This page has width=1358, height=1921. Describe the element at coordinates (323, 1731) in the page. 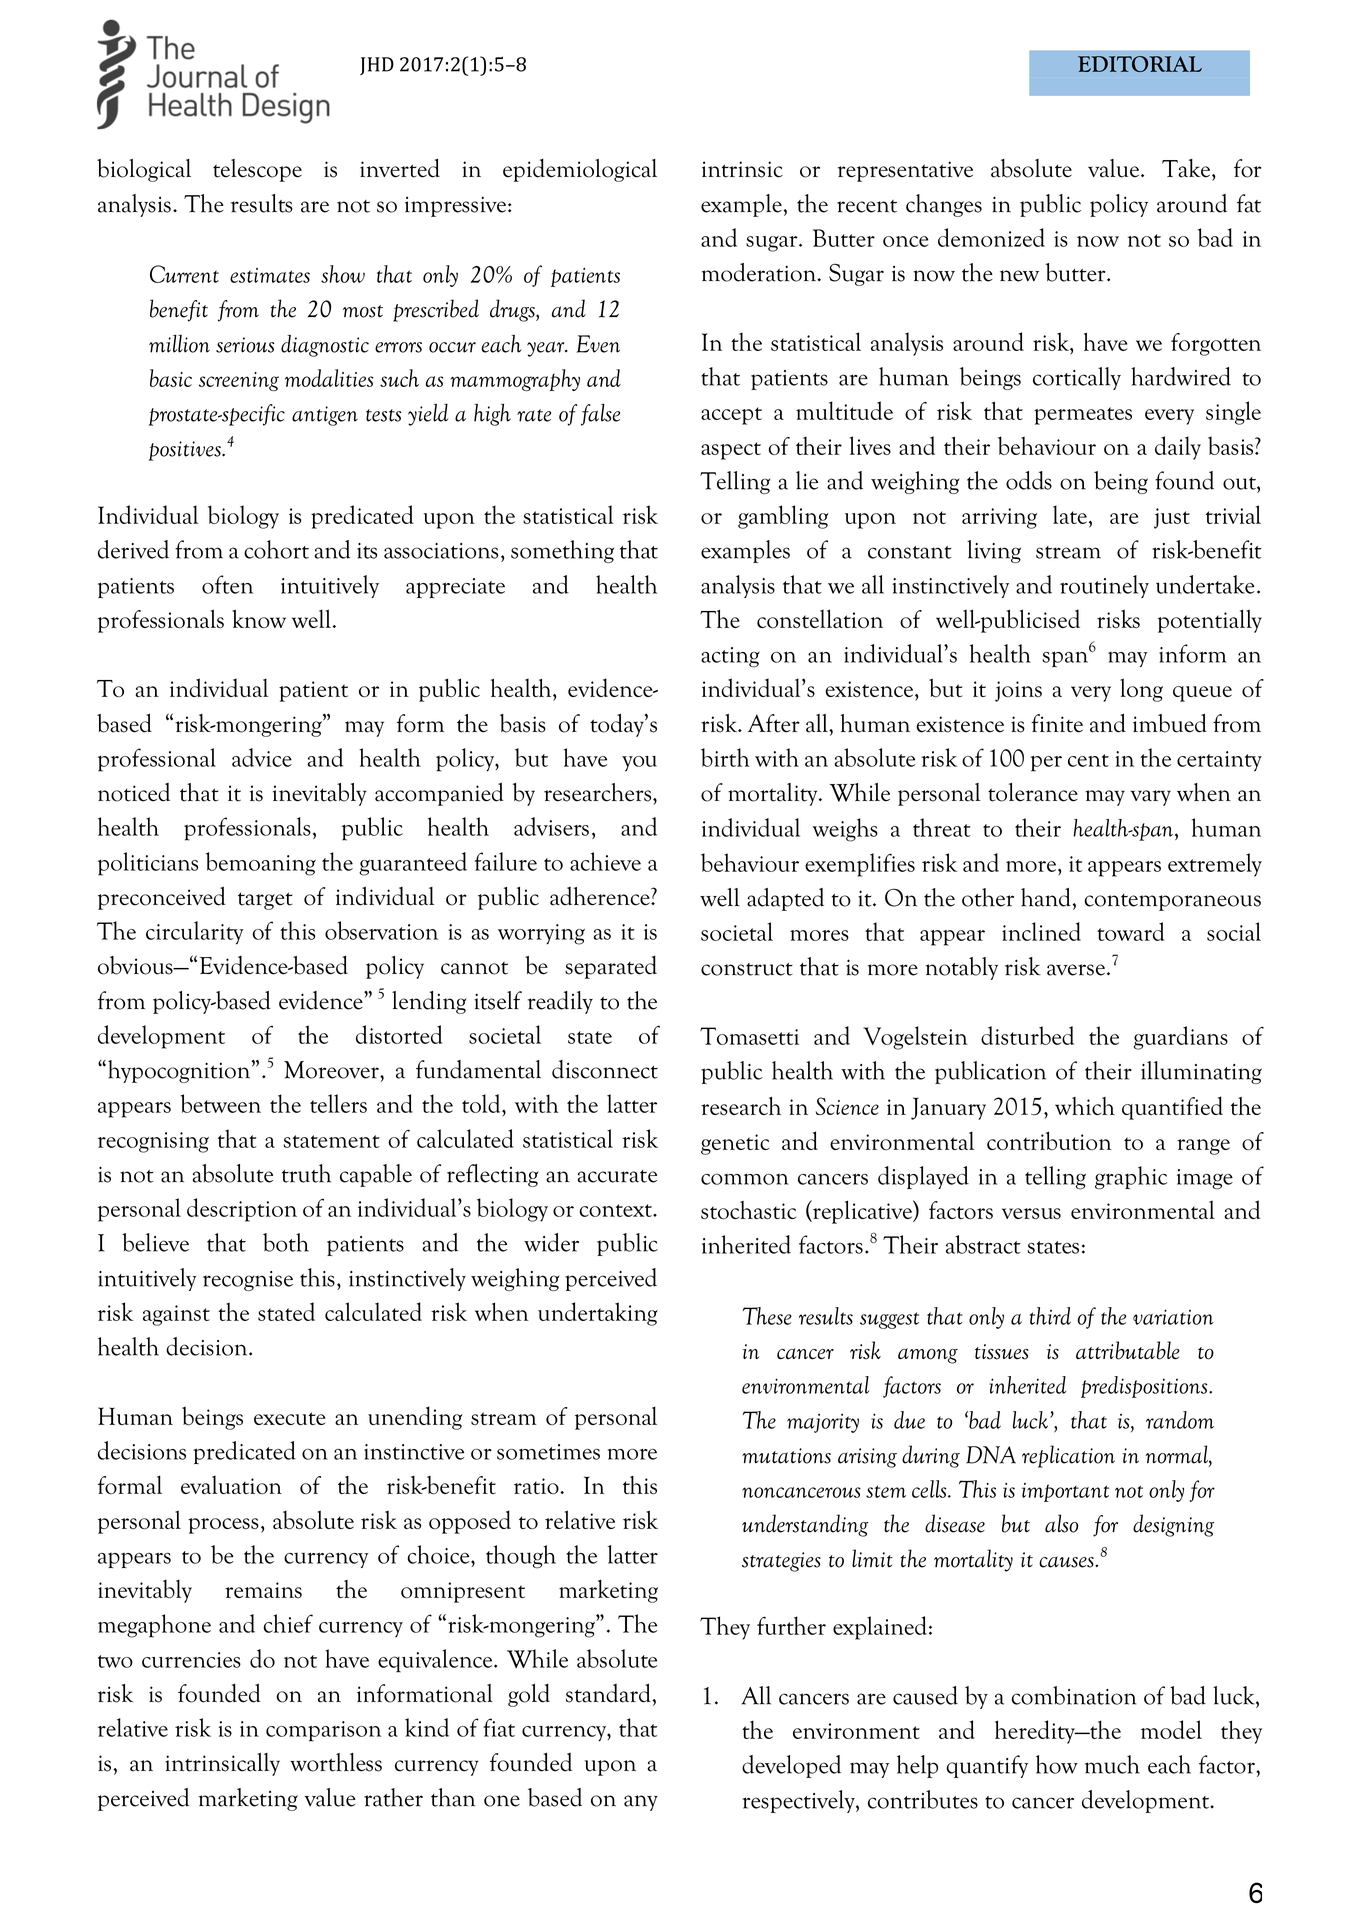

I see `comparison` at that location.
